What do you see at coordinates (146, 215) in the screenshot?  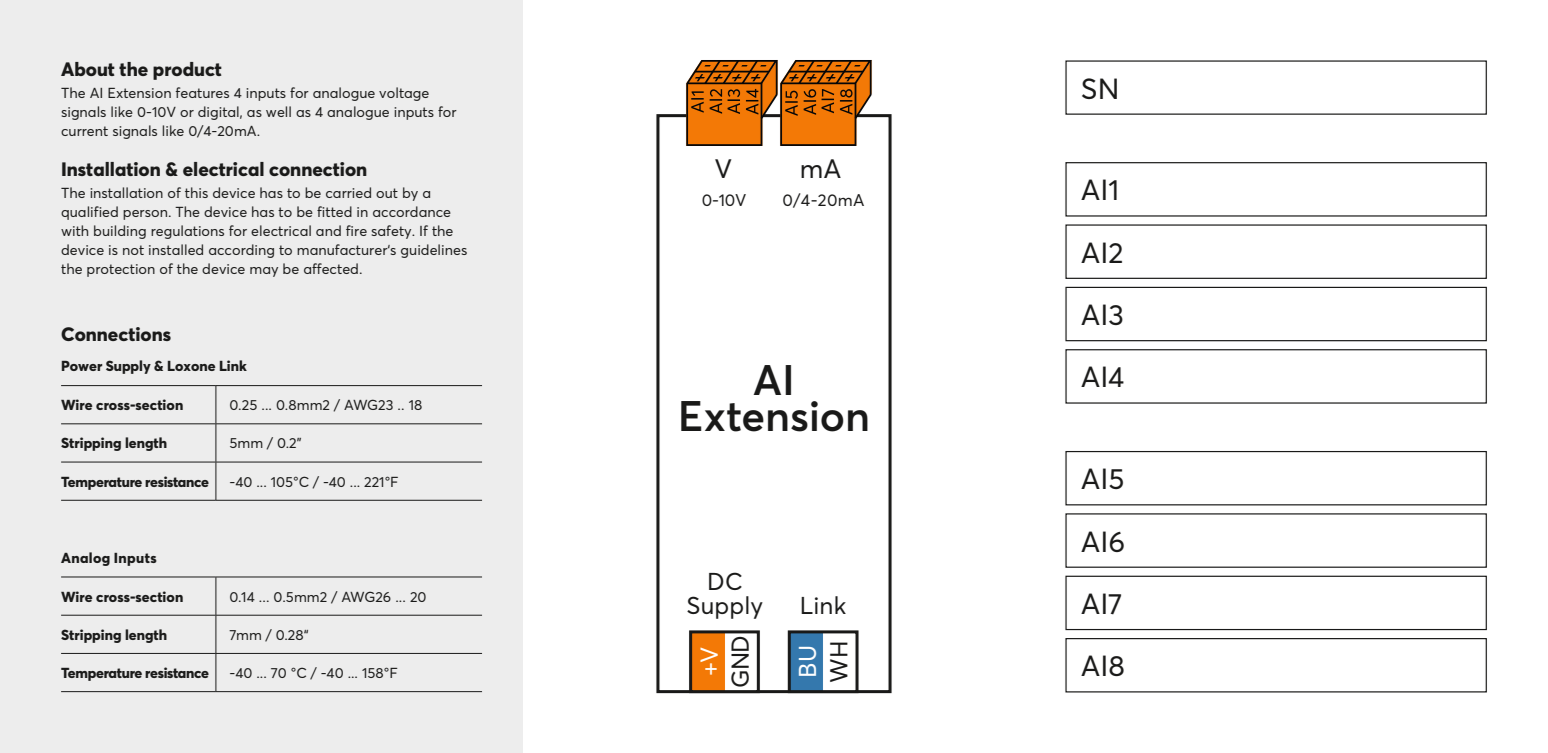 I see `person` at bounding box center [146, 215].
